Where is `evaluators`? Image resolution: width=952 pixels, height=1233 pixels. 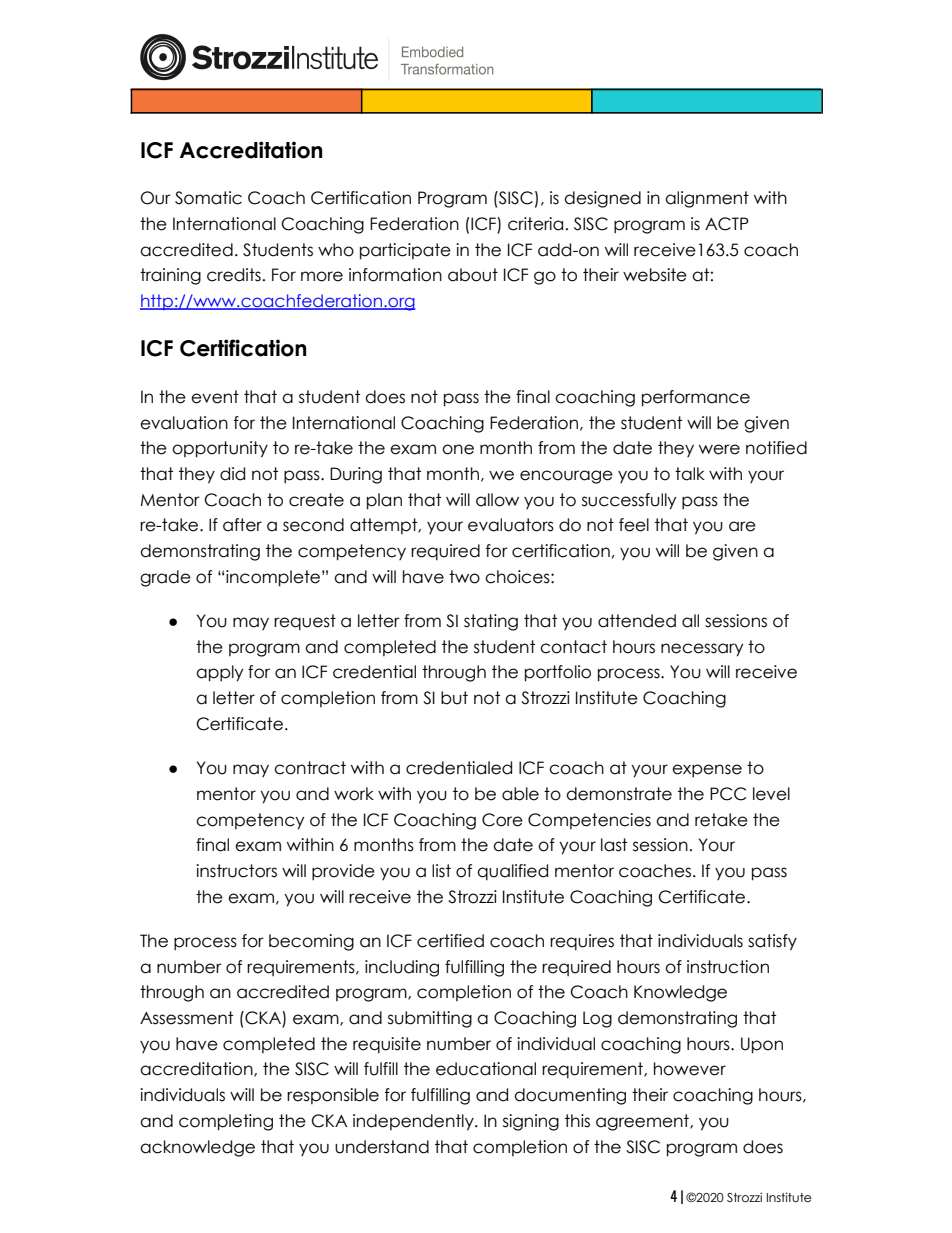 evaluators is located at coordinates (511, 525).
